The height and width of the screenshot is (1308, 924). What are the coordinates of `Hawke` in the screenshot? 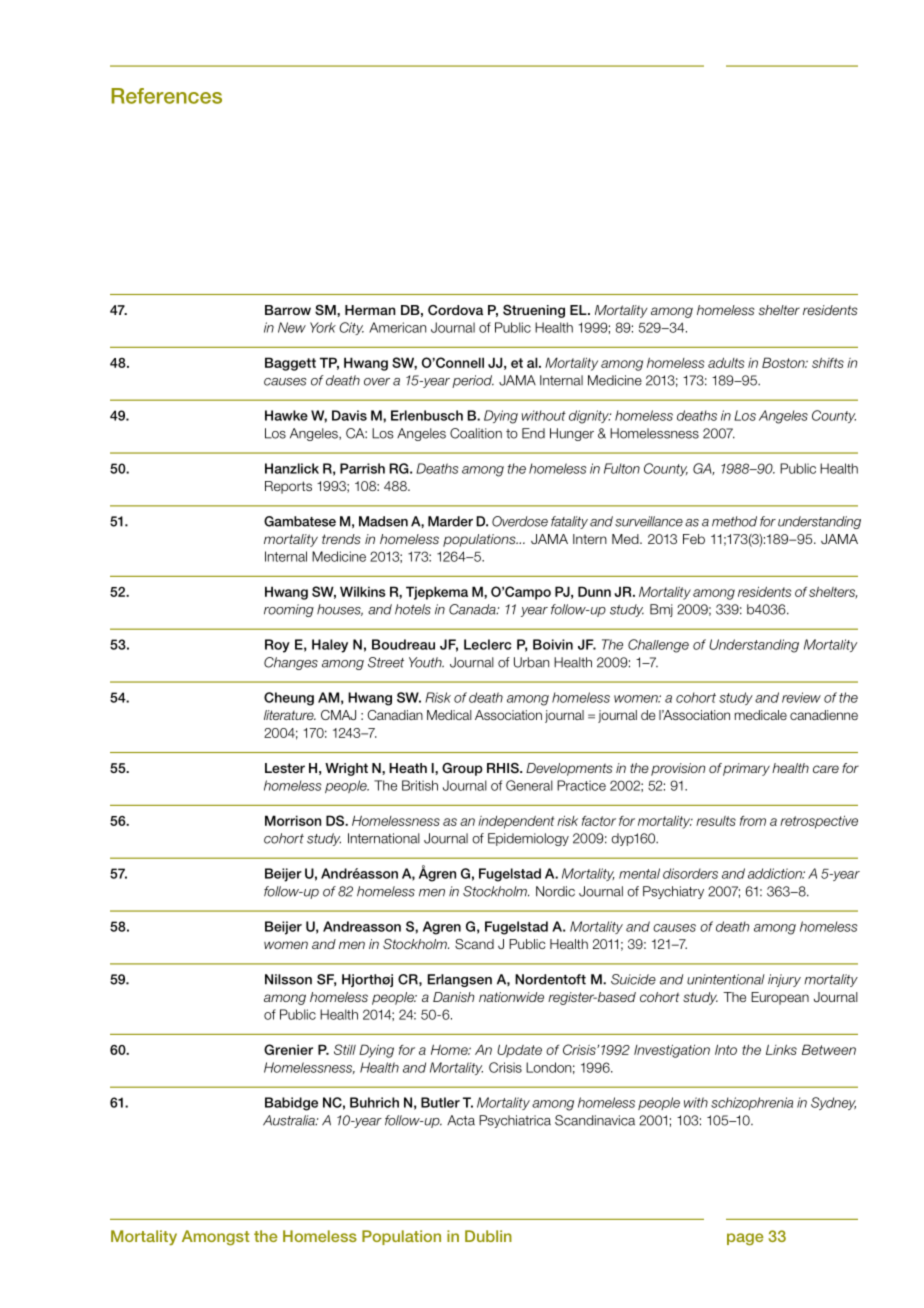 It's located at (286, 415).
